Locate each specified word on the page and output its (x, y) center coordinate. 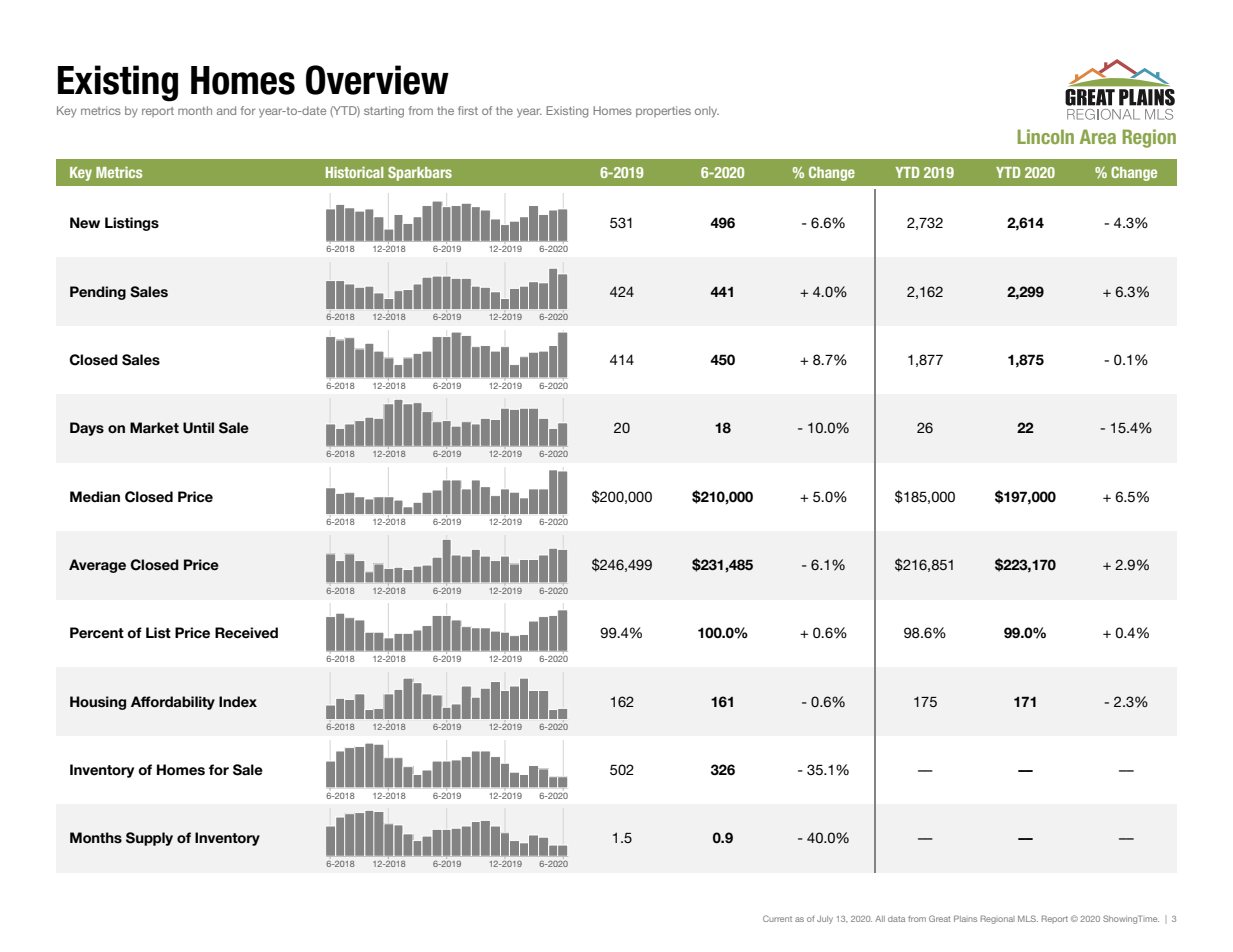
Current (777, 918)
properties (663, 111)
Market (154, 428)
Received (246, 633)
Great (940, 918)
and (226, 110)
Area (1098, 136)
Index (238, 702)
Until (198, 428)
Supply (149, 839)
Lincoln (1046, 136)
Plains (965, 918)
